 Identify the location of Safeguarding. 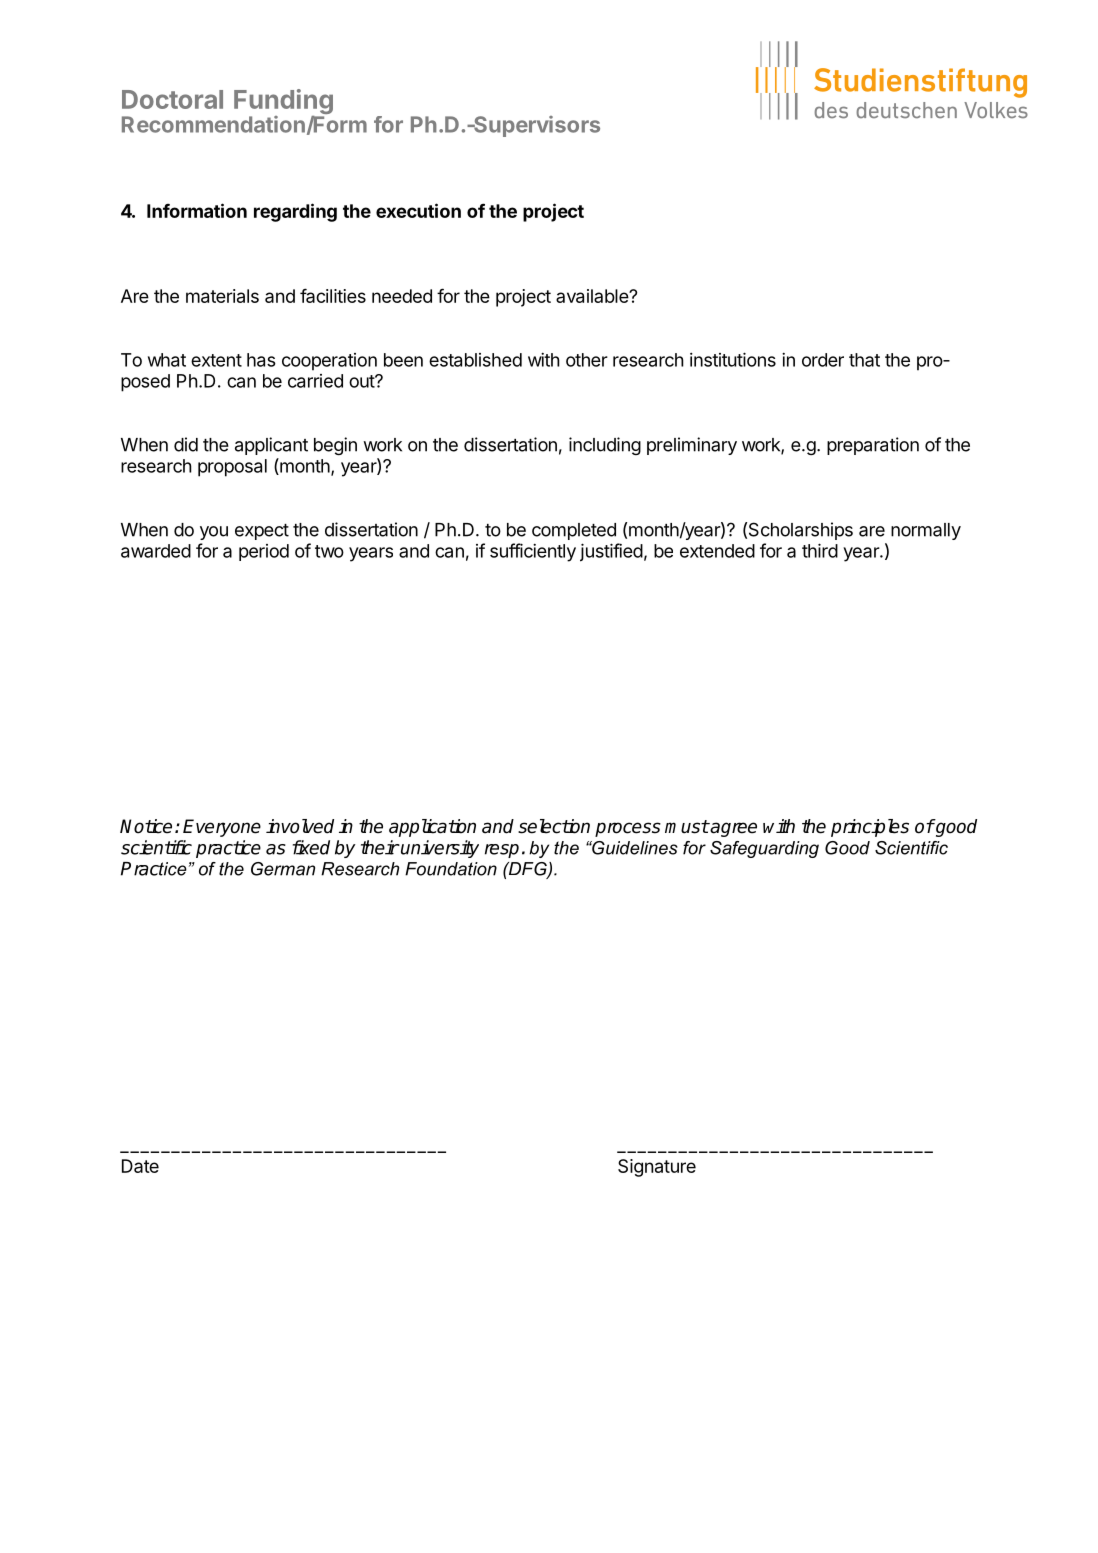
(764, 849).
